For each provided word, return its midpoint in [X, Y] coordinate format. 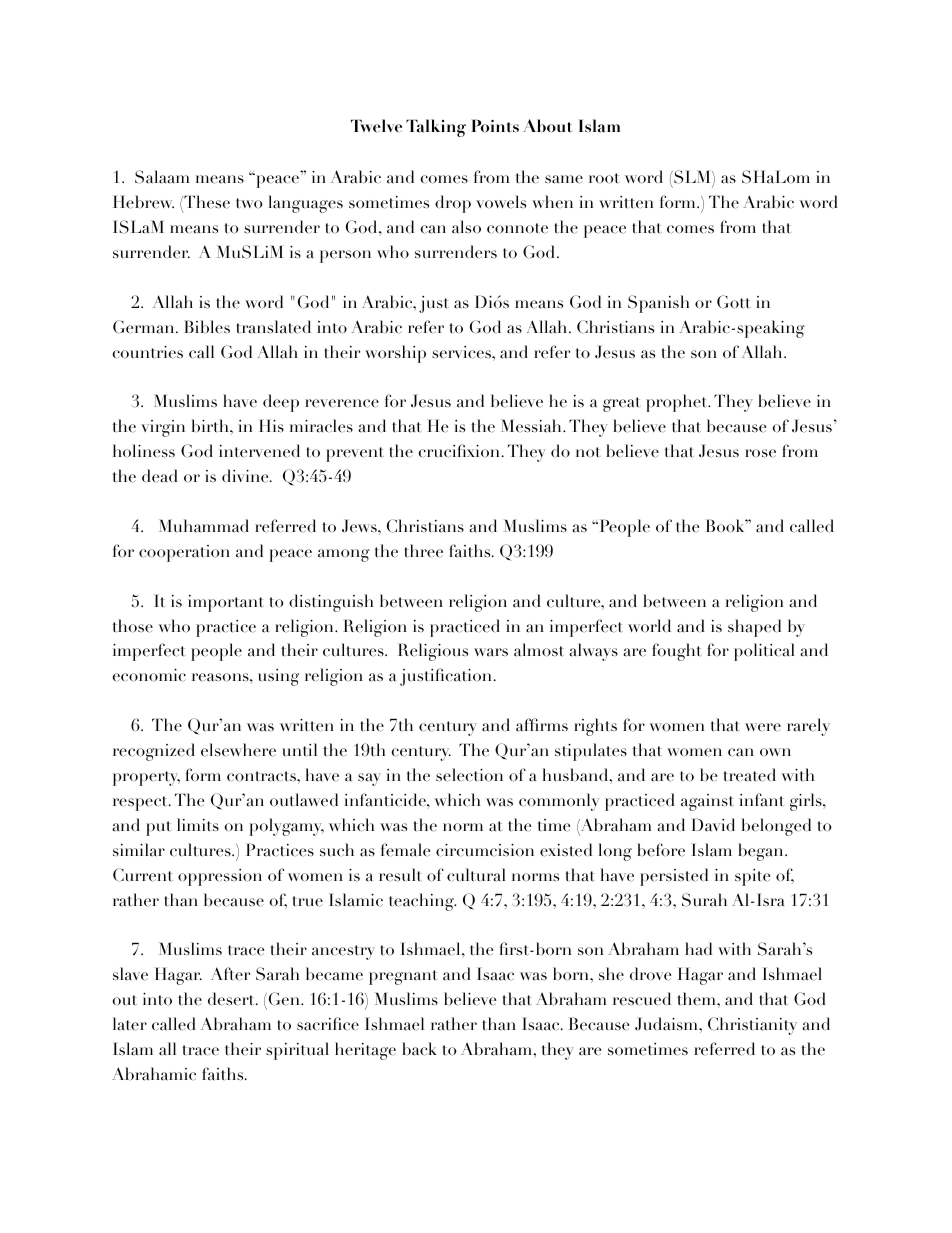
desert [232, 999]
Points [495, 126]
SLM [692, 177]
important [226, 603]
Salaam [162, 177]
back [419, 1049]
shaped [754, 628]
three [423, 551]
